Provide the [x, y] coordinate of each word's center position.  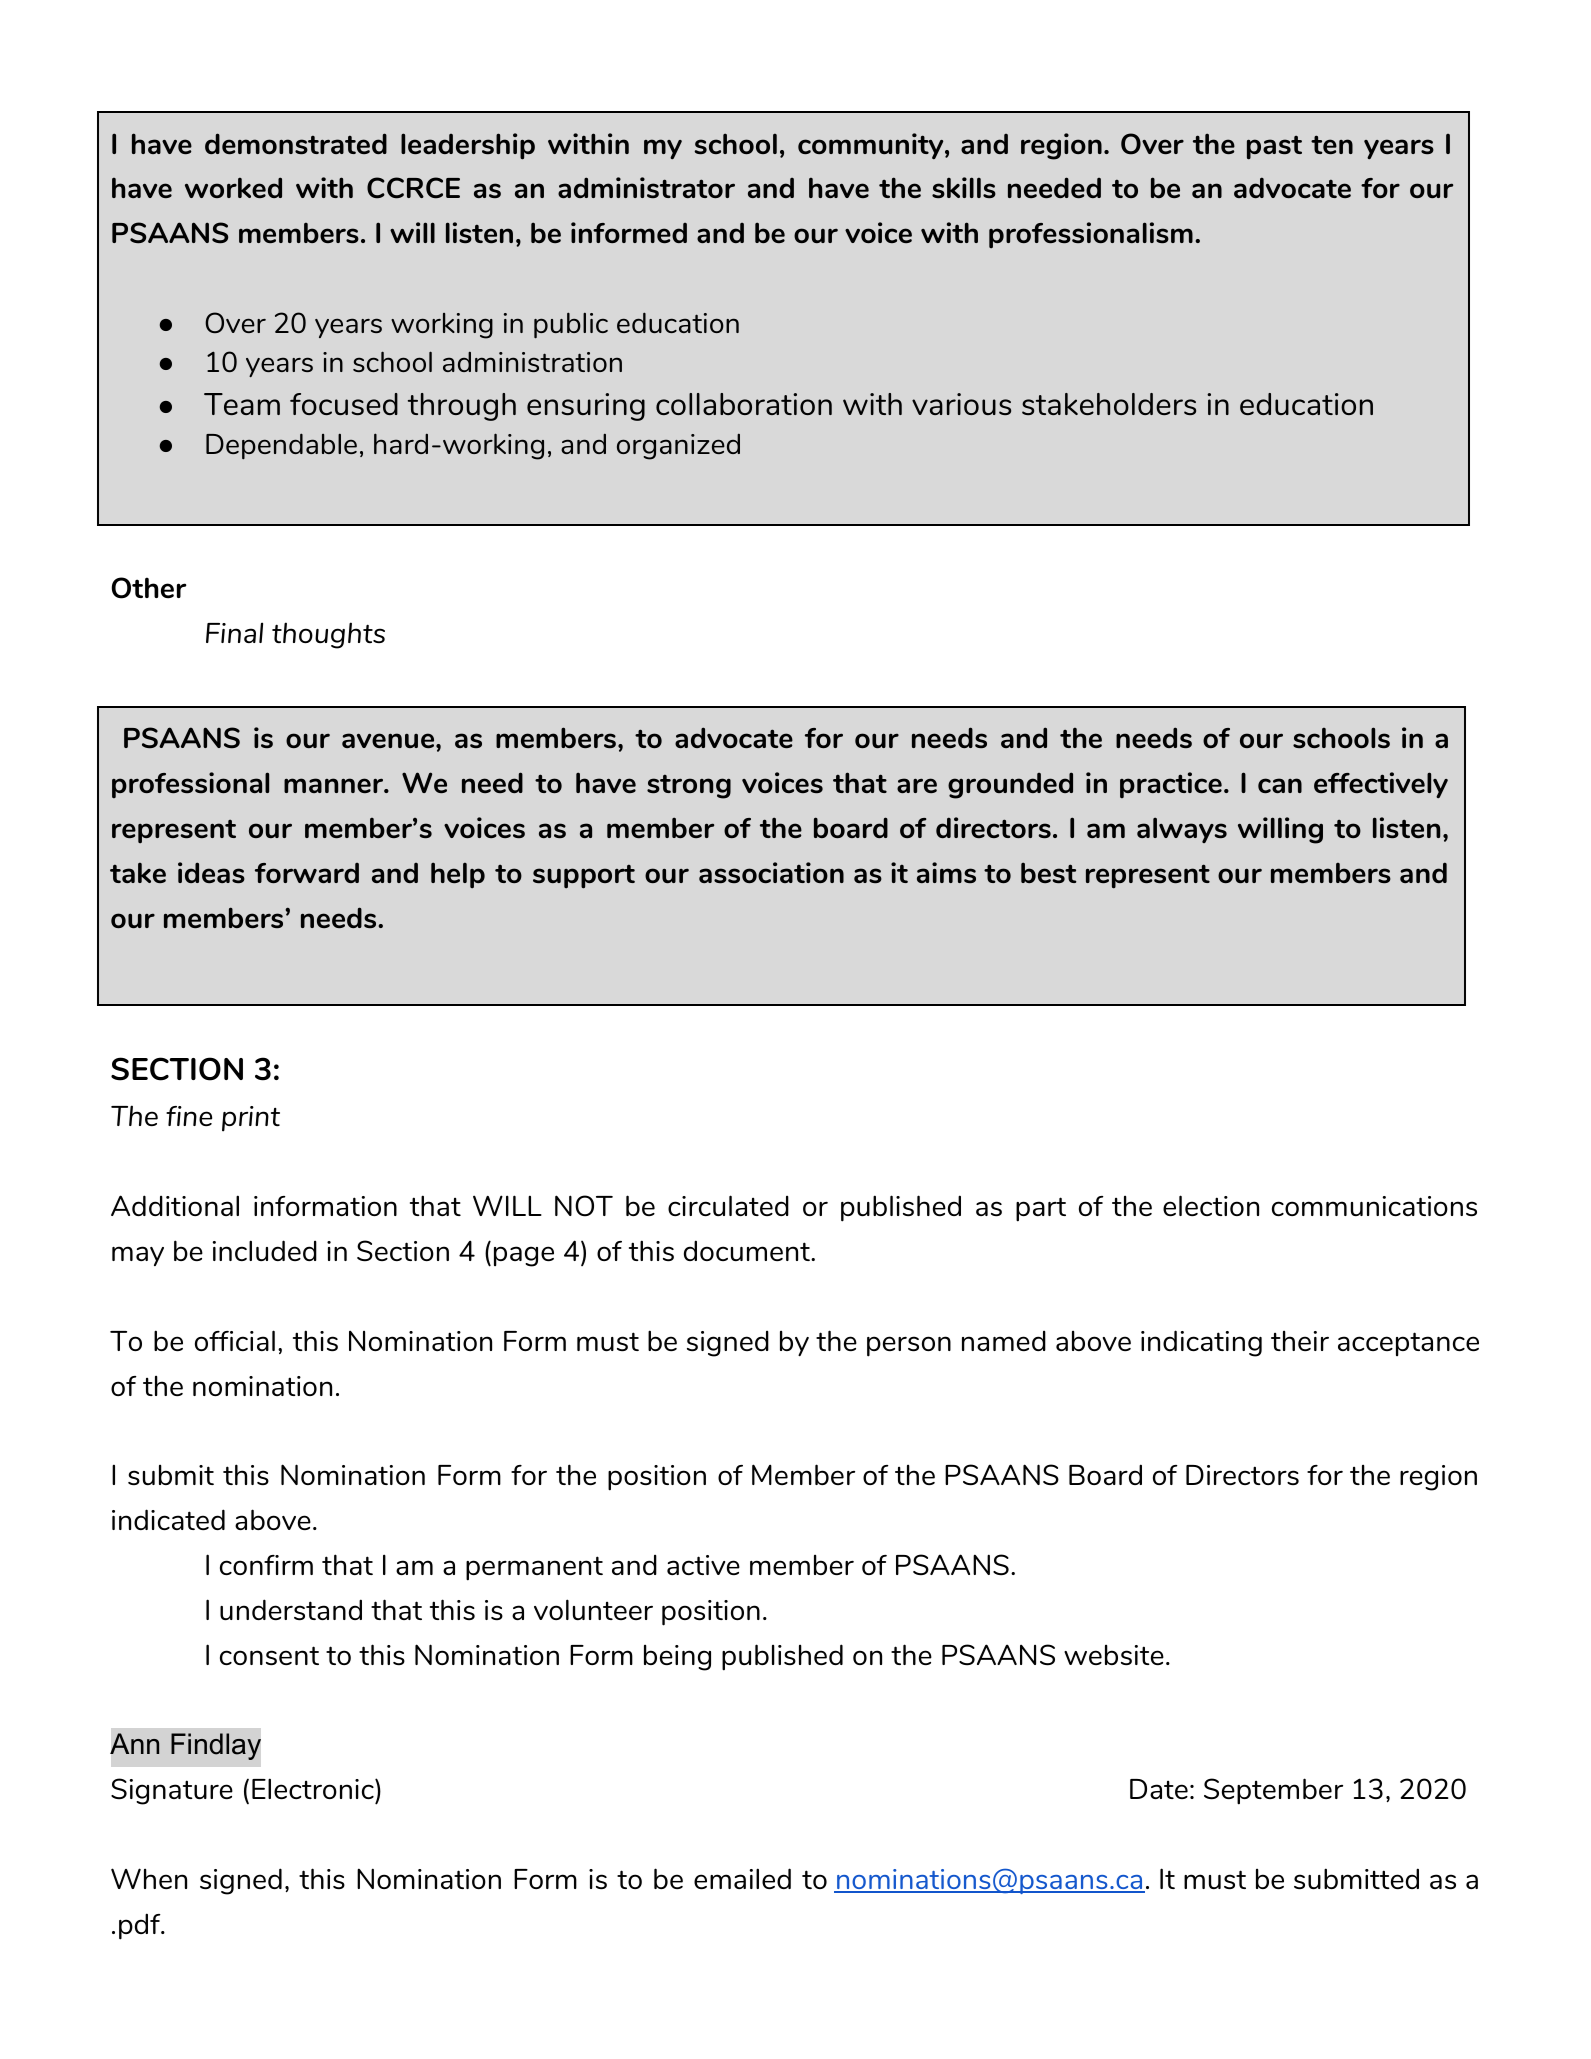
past [1274, 147]
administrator [646, 187]
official [235, 1340]
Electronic [314, 1788]
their [1300, 1341]
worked [233, 187]
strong [689, 786]
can [1280, 785]
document [748, 1250]
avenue [389, 740]
